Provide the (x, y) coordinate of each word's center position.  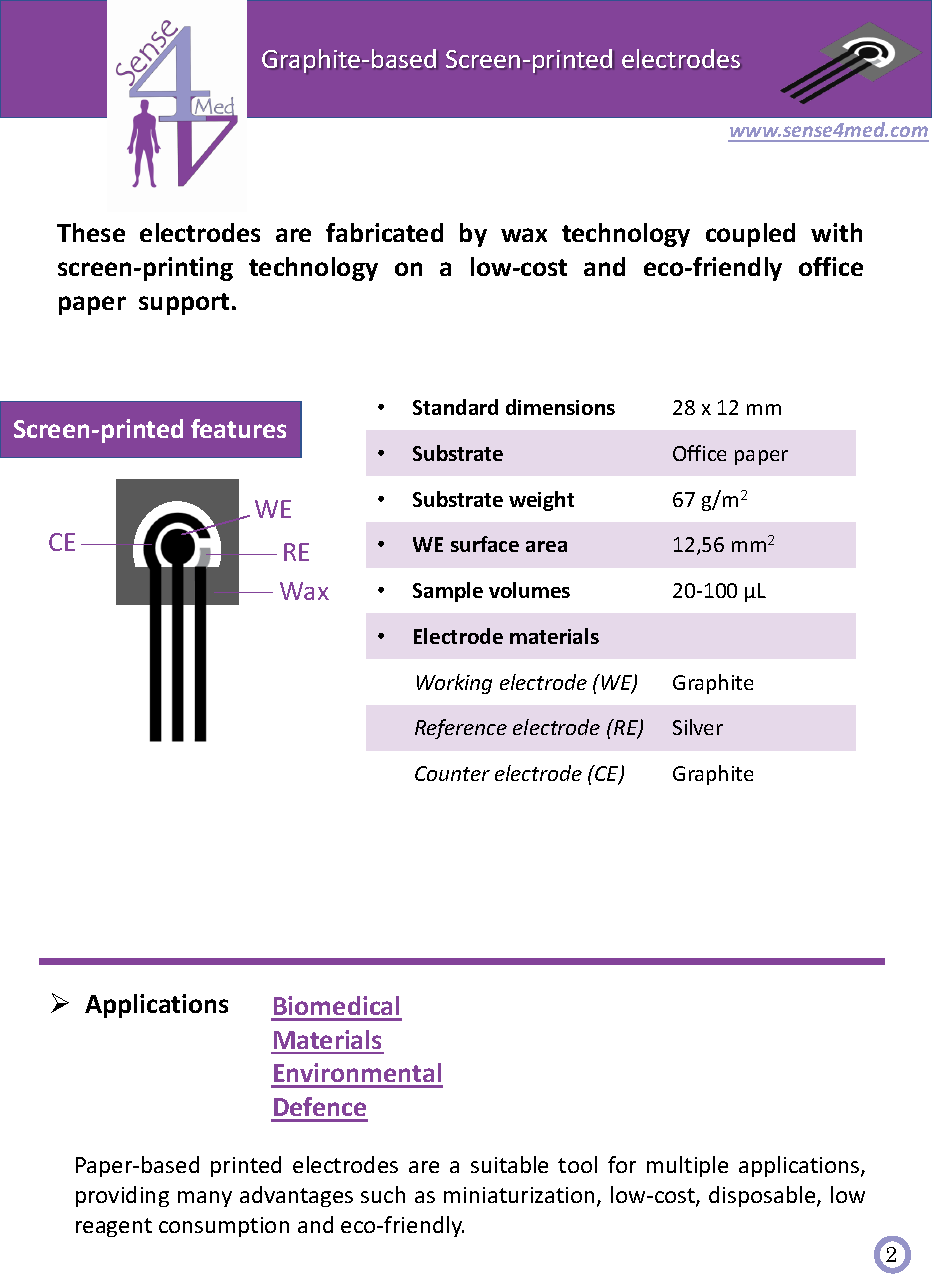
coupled (750, 235)
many (205, 1199)
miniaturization (519, 1195)
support (184, 304)
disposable (763, 1196)
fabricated (384, 232)
